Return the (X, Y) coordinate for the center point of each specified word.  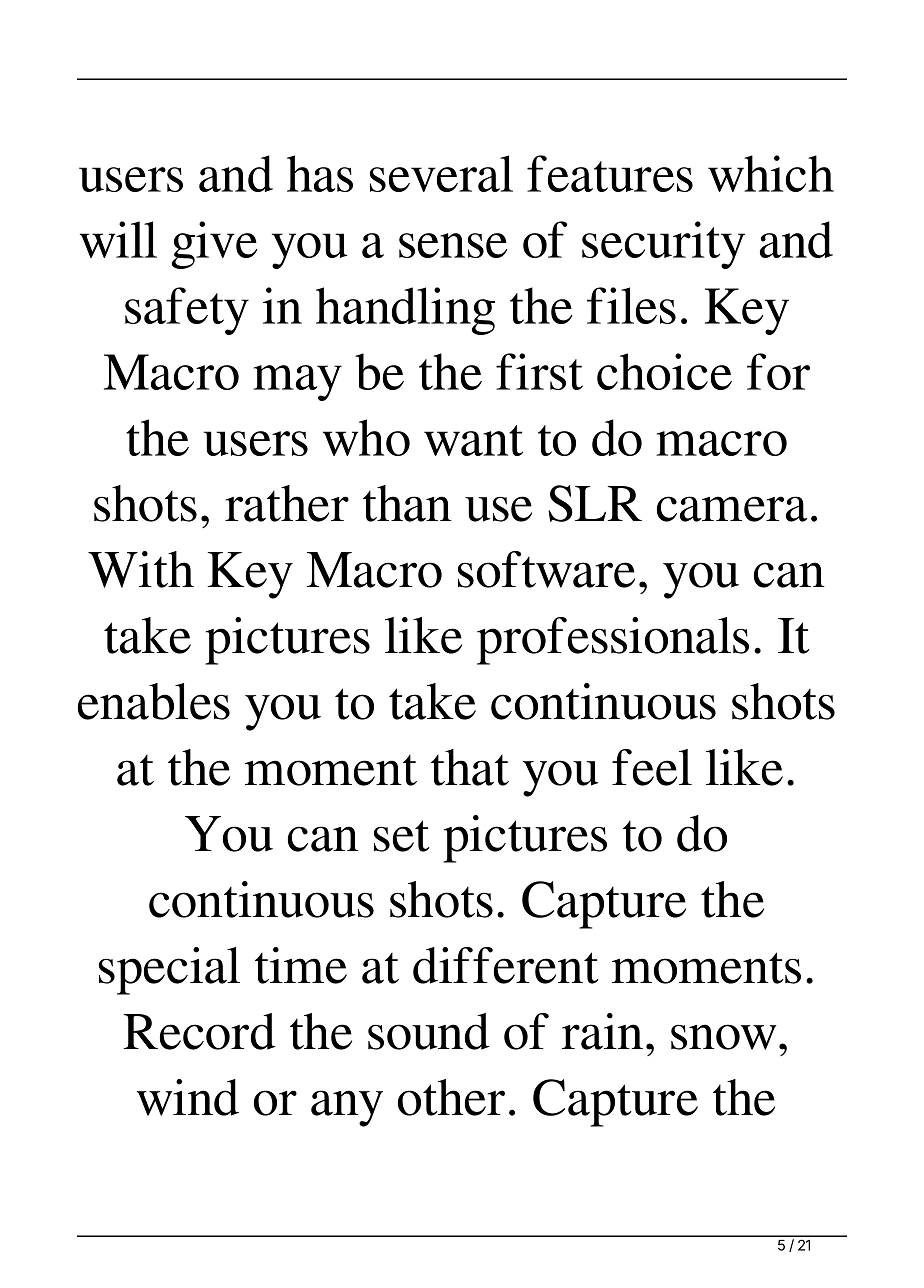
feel (652, 767)
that (470, 767)
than (407, 503)
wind (188, 1097)
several (441, 173)
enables (154, 701)
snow (724, 1037)
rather (287, 503)
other (451, 1097)
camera (732, 509)
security (663, 245)
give (214, 245)
